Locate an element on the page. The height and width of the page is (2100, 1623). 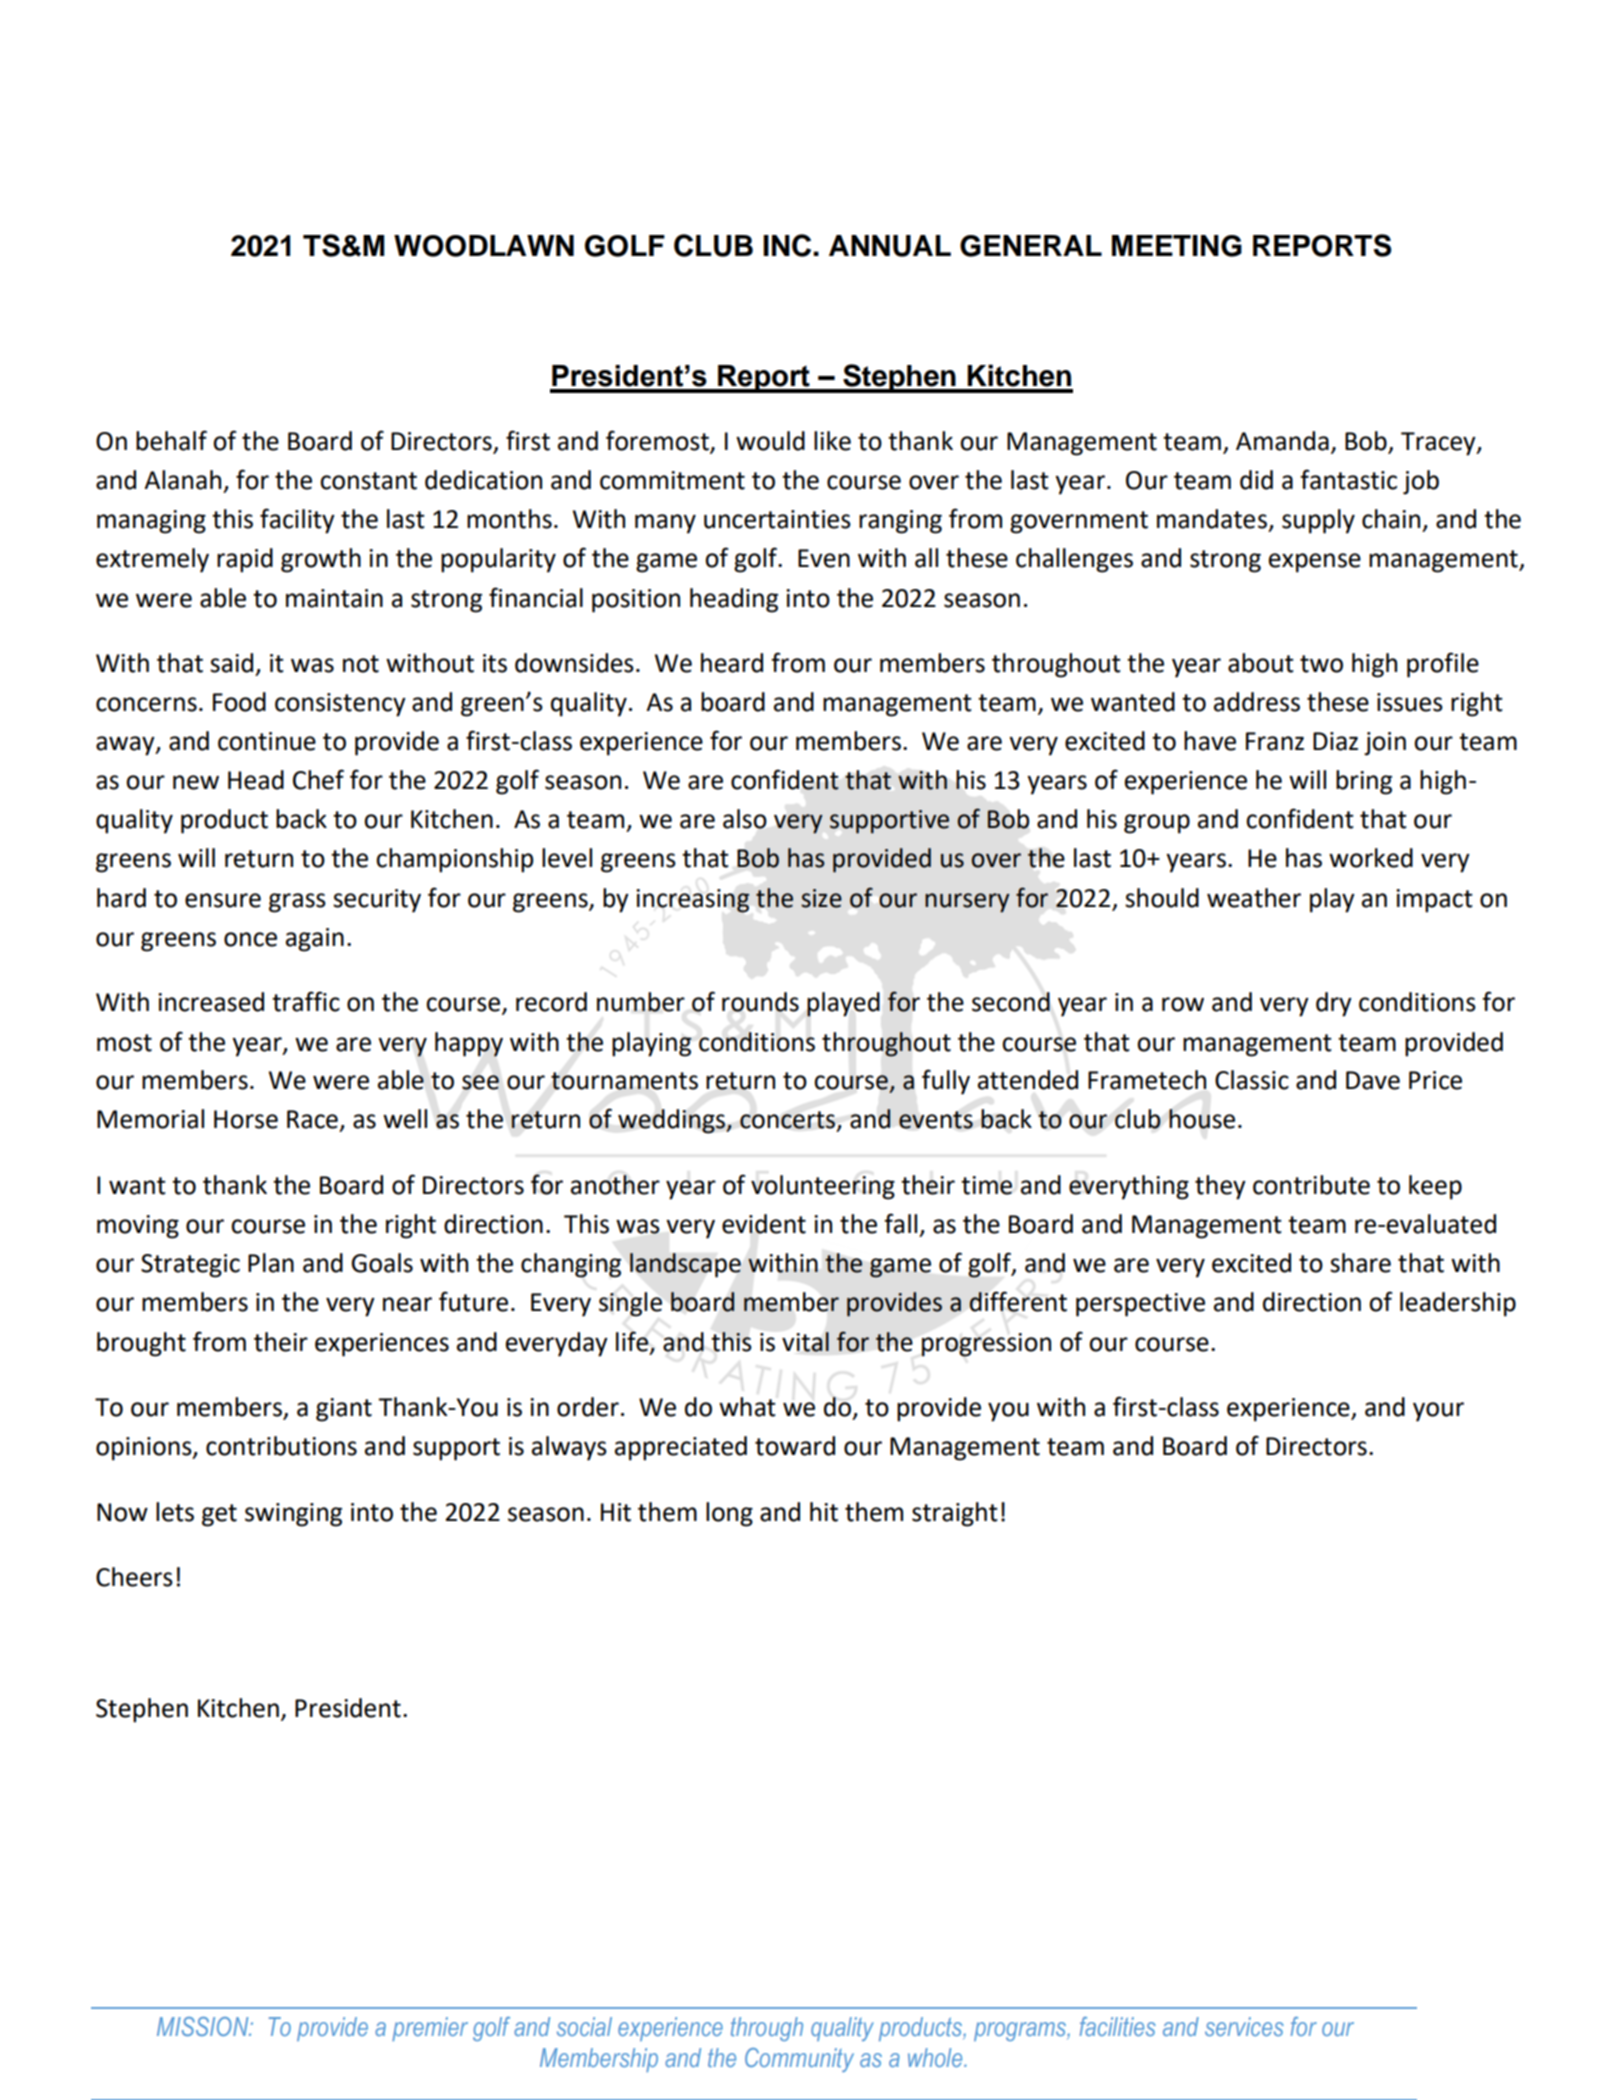
two is located at coordinates (1321, 664).
